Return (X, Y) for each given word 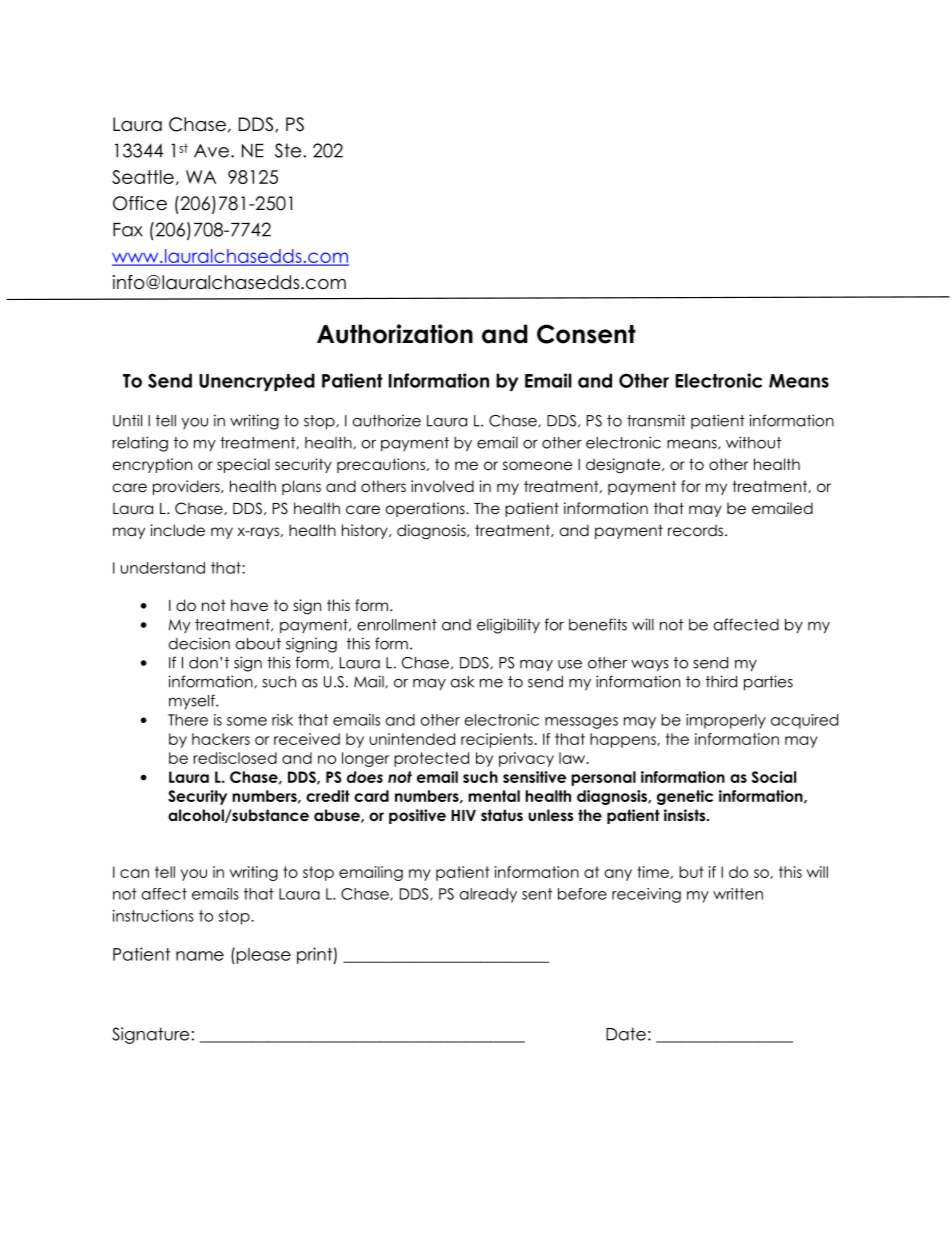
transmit (656, 420)
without (753, 442)
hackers (221, 739)
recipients (497, 740)
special (243, 465)
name (200, 956)
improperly (726, 721)
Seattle (143, 177)
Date (626, 1034)
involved (442, 486)
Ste (289, 150)
